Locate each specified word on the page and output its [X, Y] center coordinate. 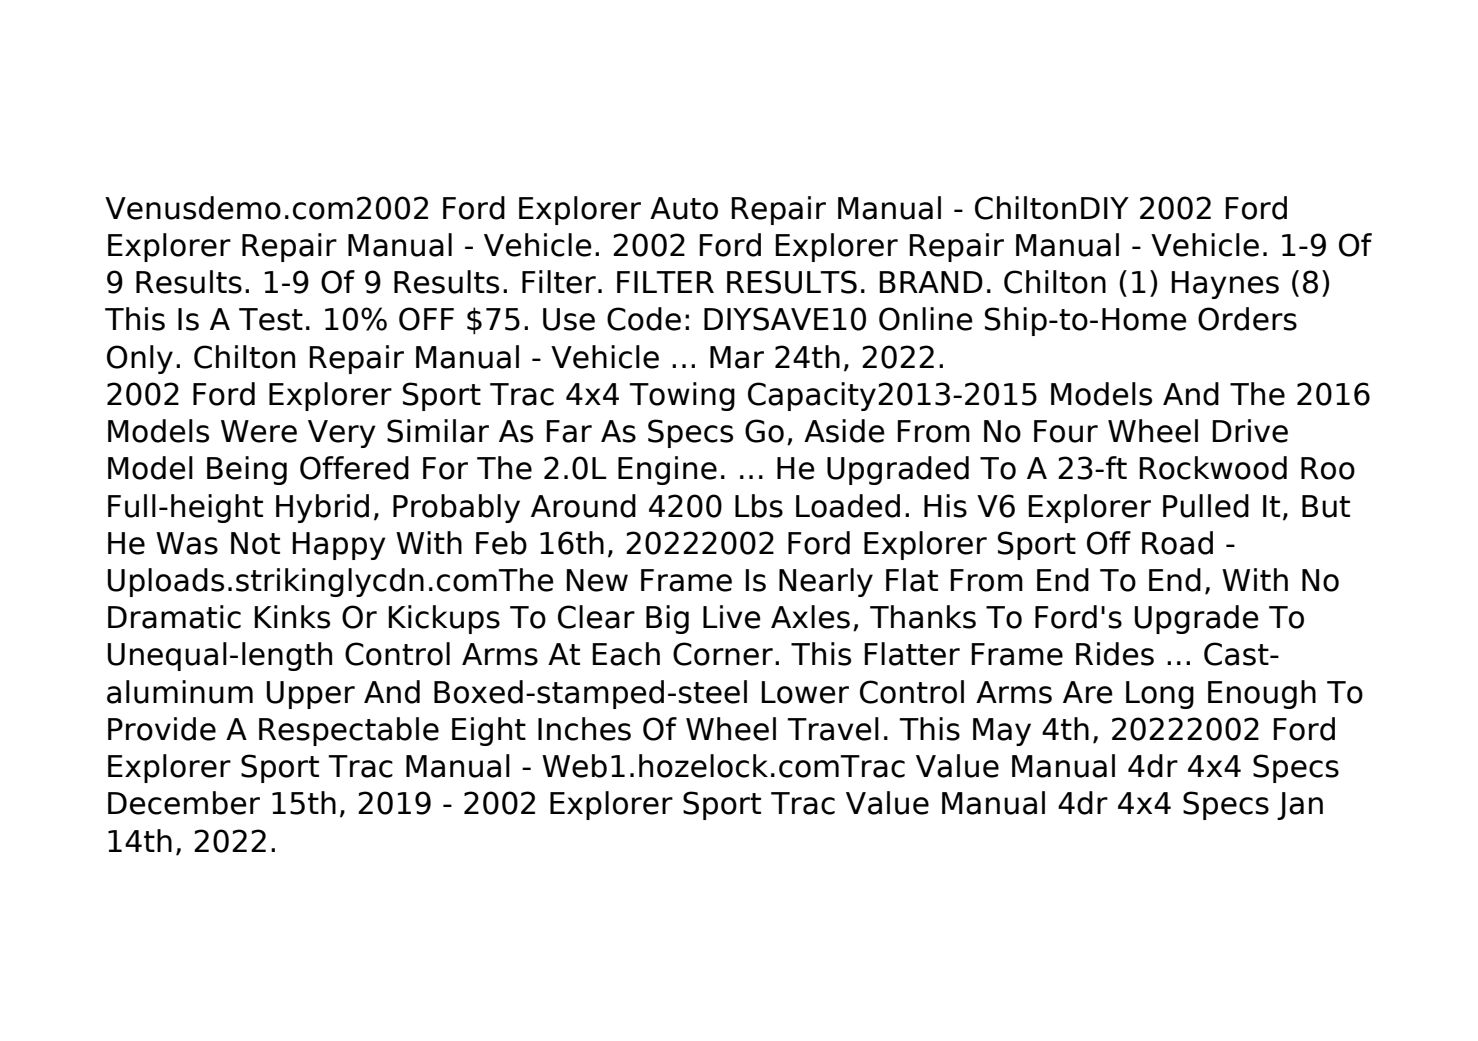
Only [140, 359]
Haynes [1225, 285]
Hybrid [322, 508]
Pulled [1206, 506]
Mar [737, 357]
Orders [1247, 319]
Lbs [759, 506]
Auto [684, 208]
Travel [833, 729]
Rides [1115, 654]
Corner [723, 654]
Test [271, 319]
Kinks [292, 617]
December [184, 803]
